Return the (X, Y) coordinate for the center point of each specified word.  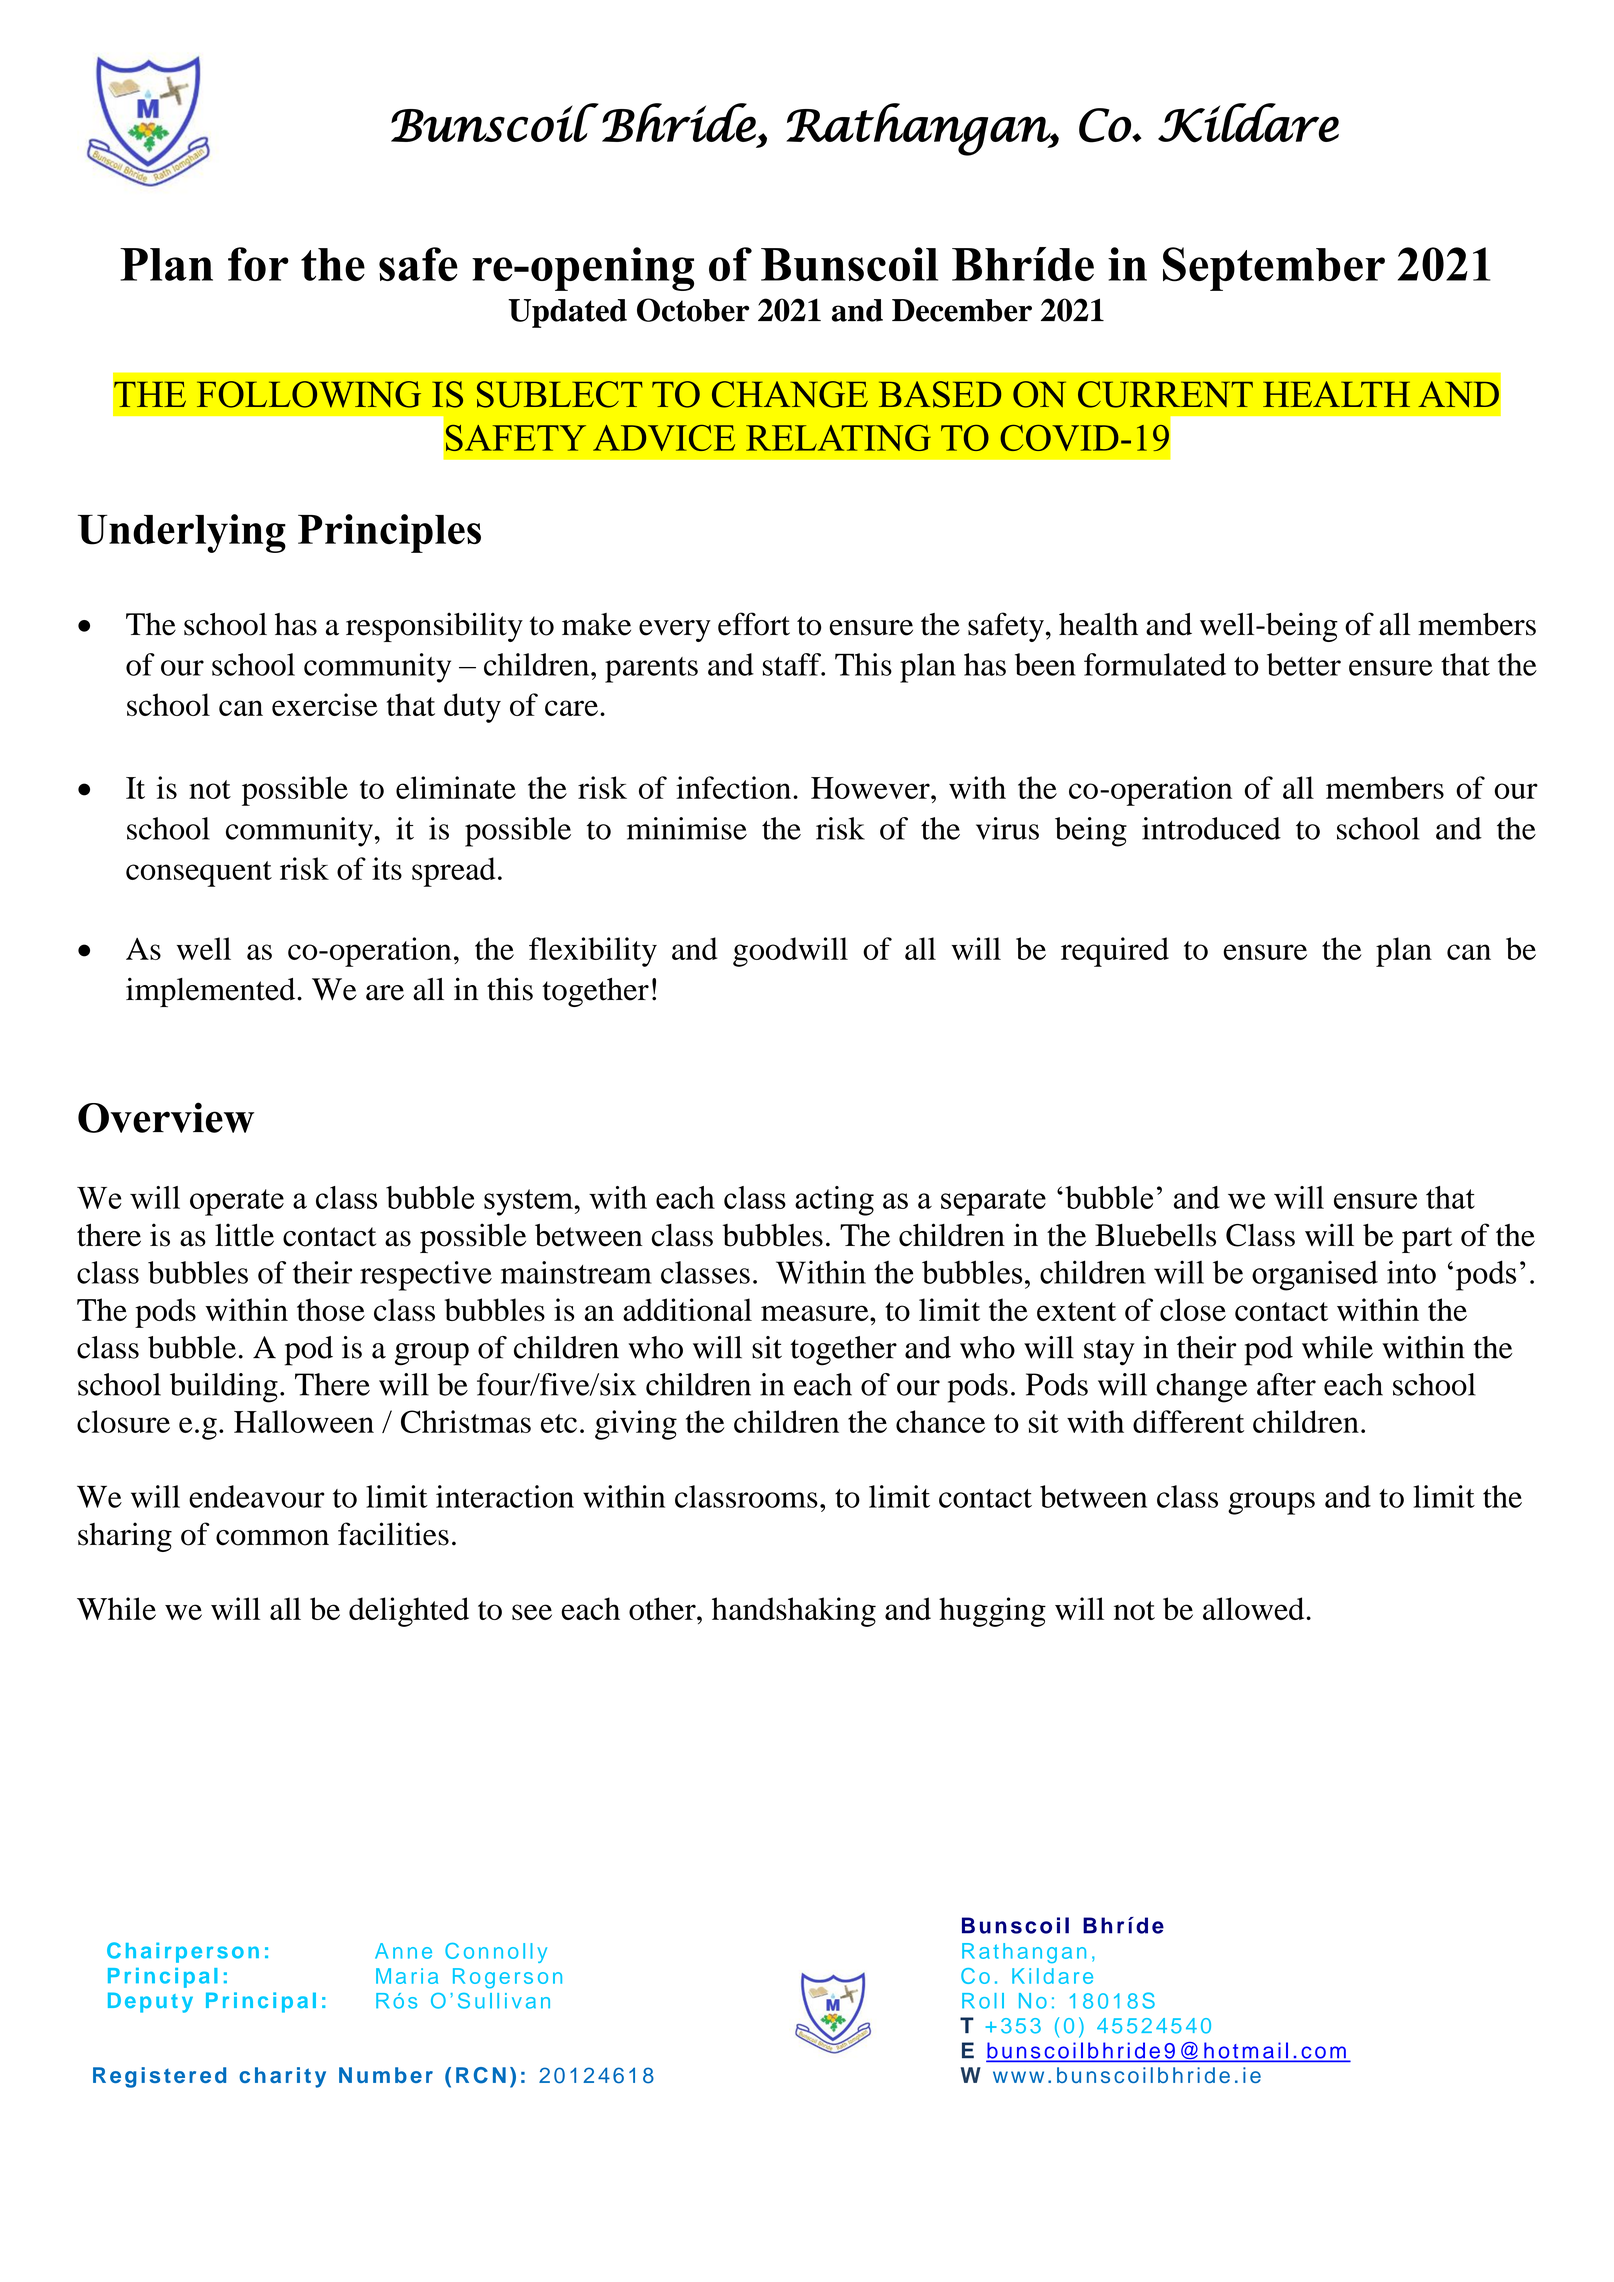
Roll (983, 2001)
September (1274, 269)
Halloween (304, 1421)
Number (386, 2075)
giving (636, 1425)
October (693, 310)
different (1188, 1421)
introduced (1211, 828)
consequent (199, 874)
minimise (687, 828)
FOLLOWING (309, 394)
